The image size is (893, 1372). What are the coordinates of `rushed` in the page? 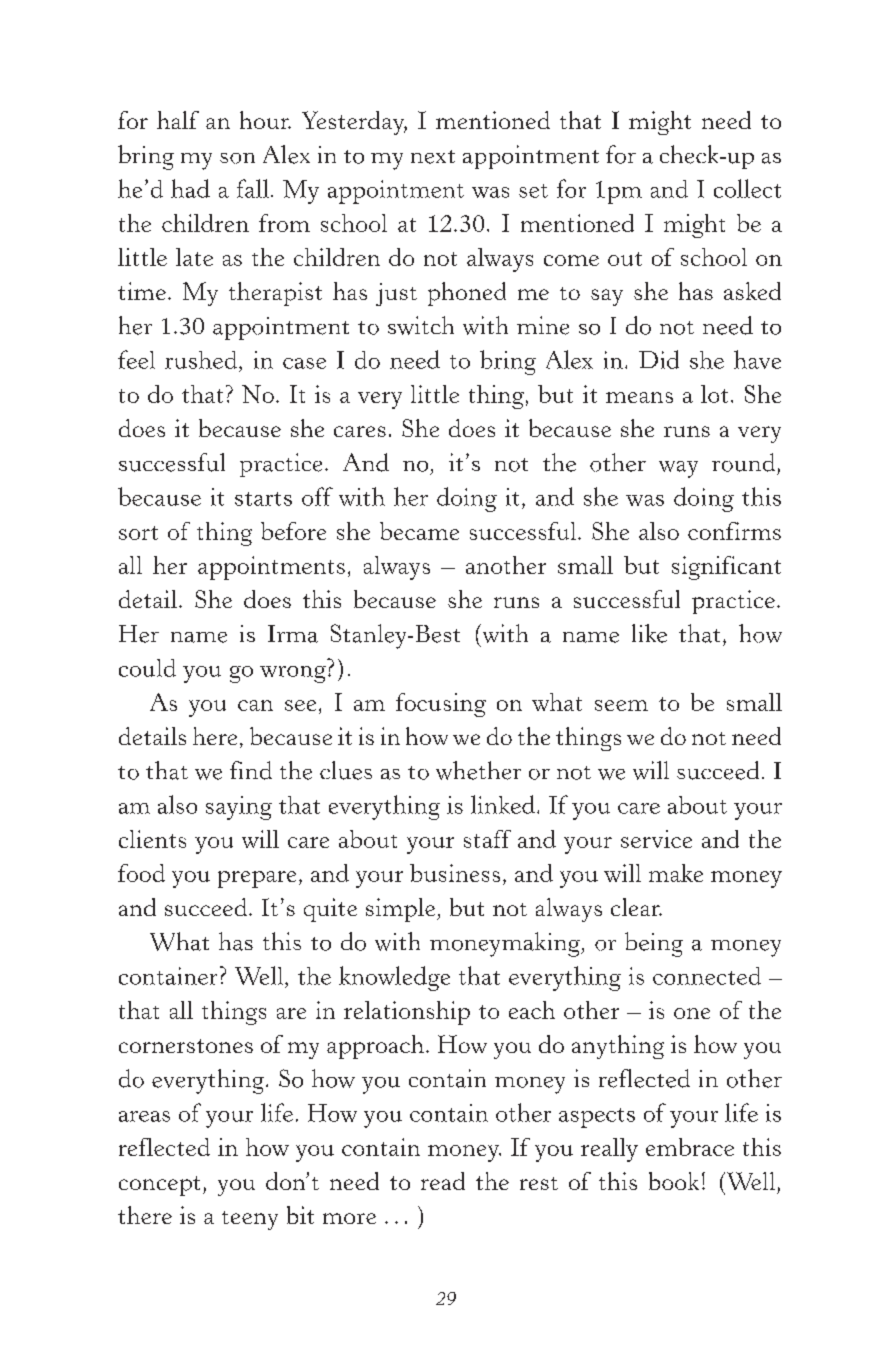 It's located at (202, 360).
